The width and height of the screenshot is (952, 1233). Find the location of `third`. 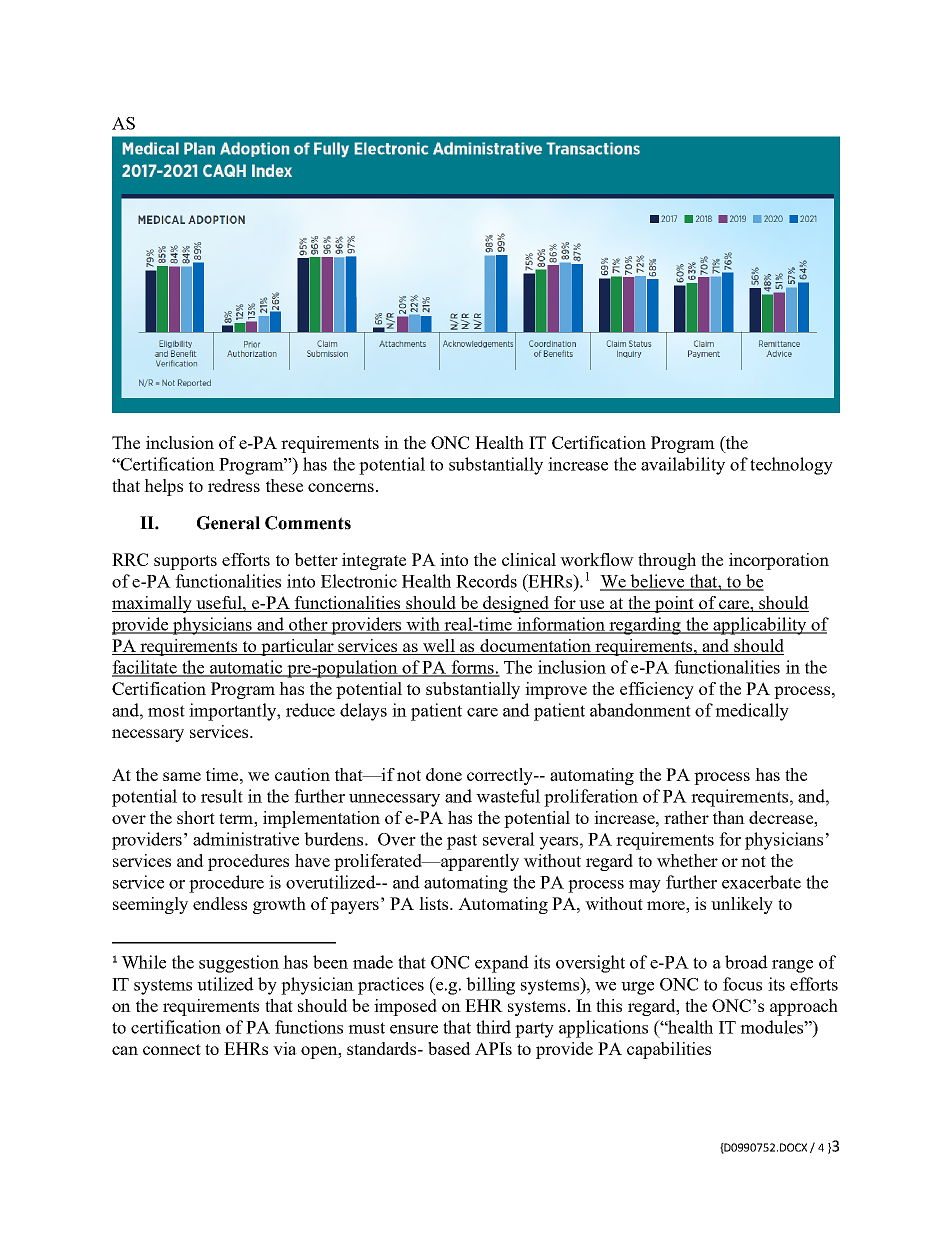

third is located at coordinates (493, 1027).
